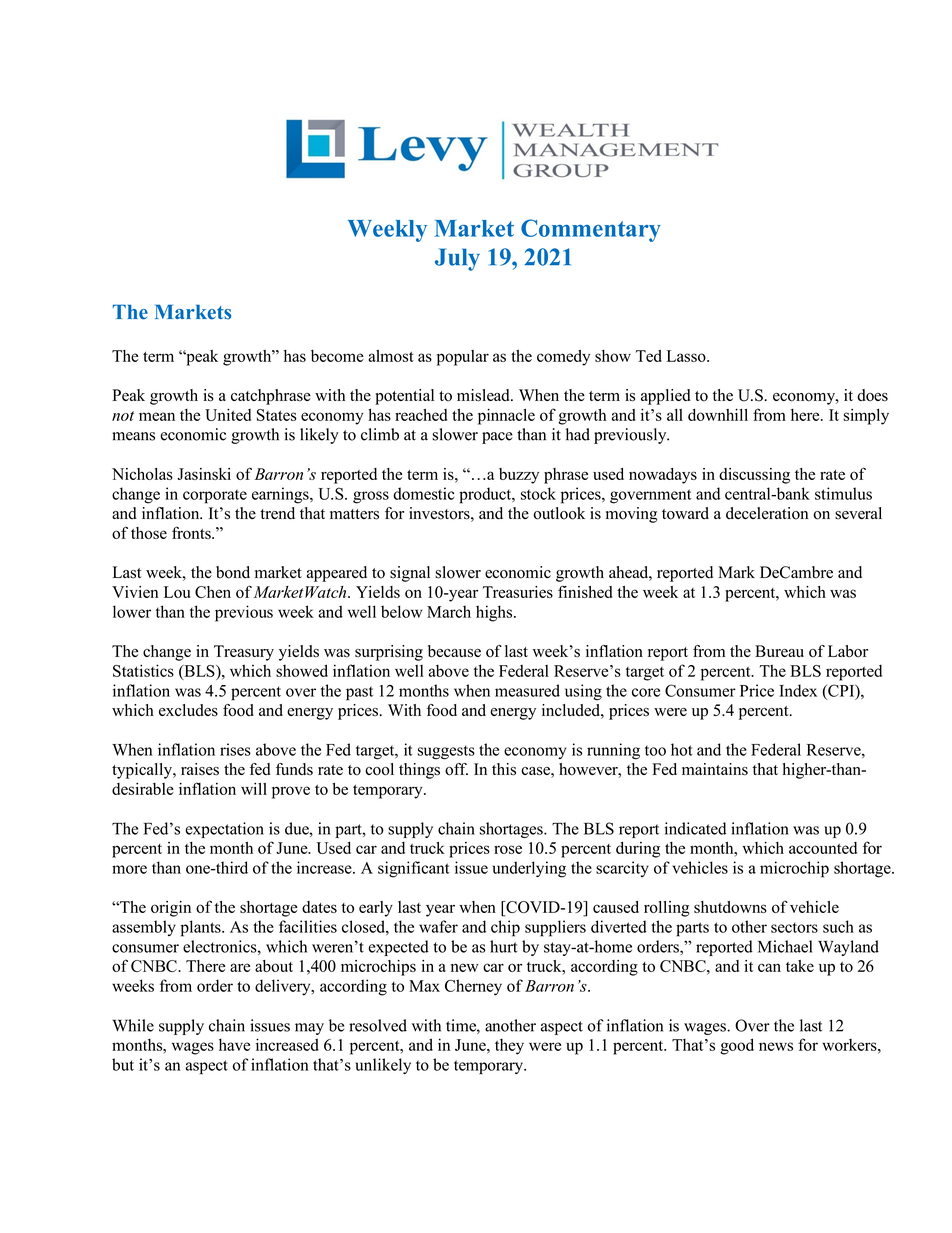  Describe the element at coordinates (509, 1047) in the document. I see `they` at that location.
